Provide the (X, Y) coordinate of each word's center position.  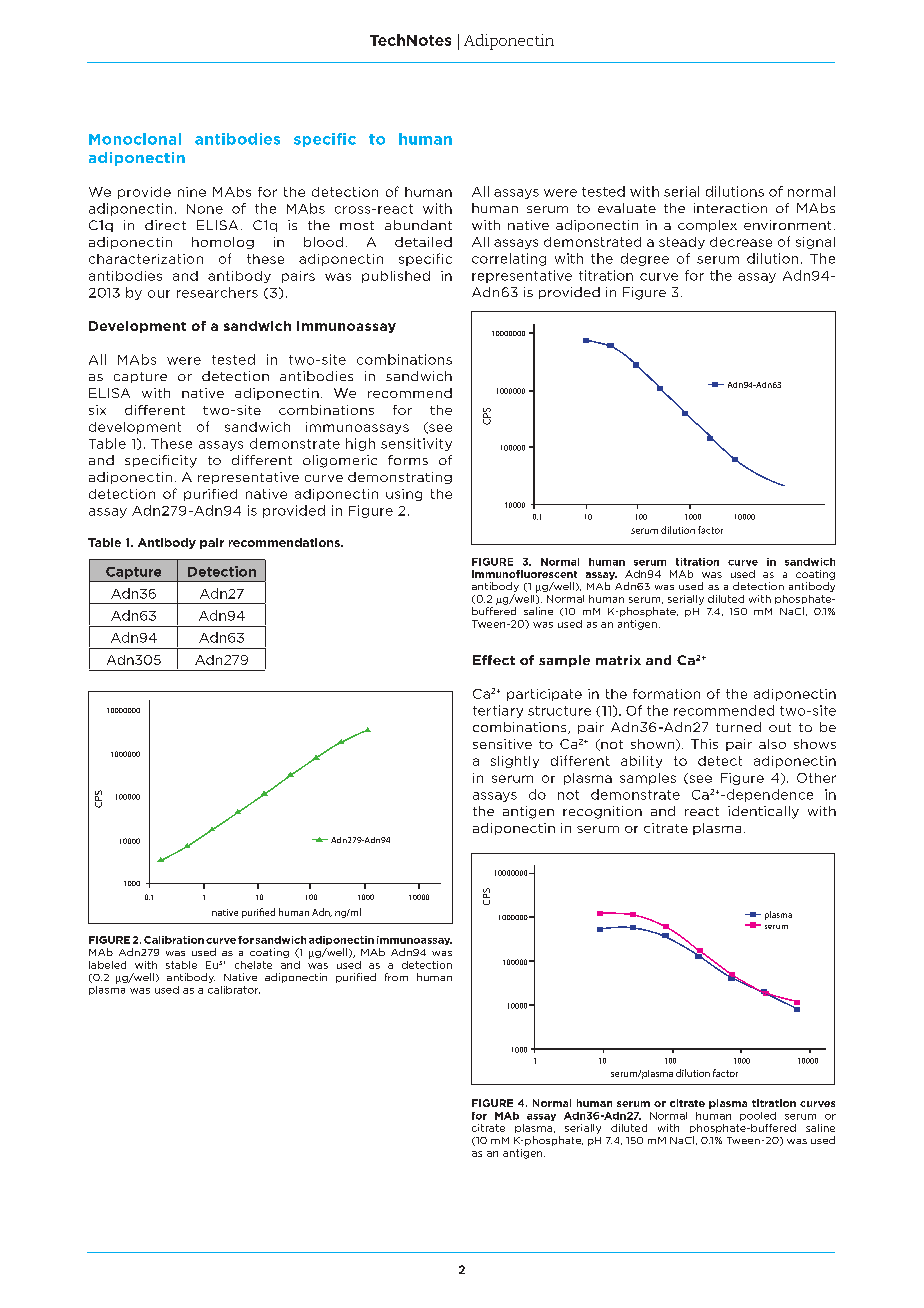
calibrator (234, 990)
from (396, 977)
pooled (758, 1116)
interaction (730, 208)
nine (192, 192)
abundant (418, 225)
